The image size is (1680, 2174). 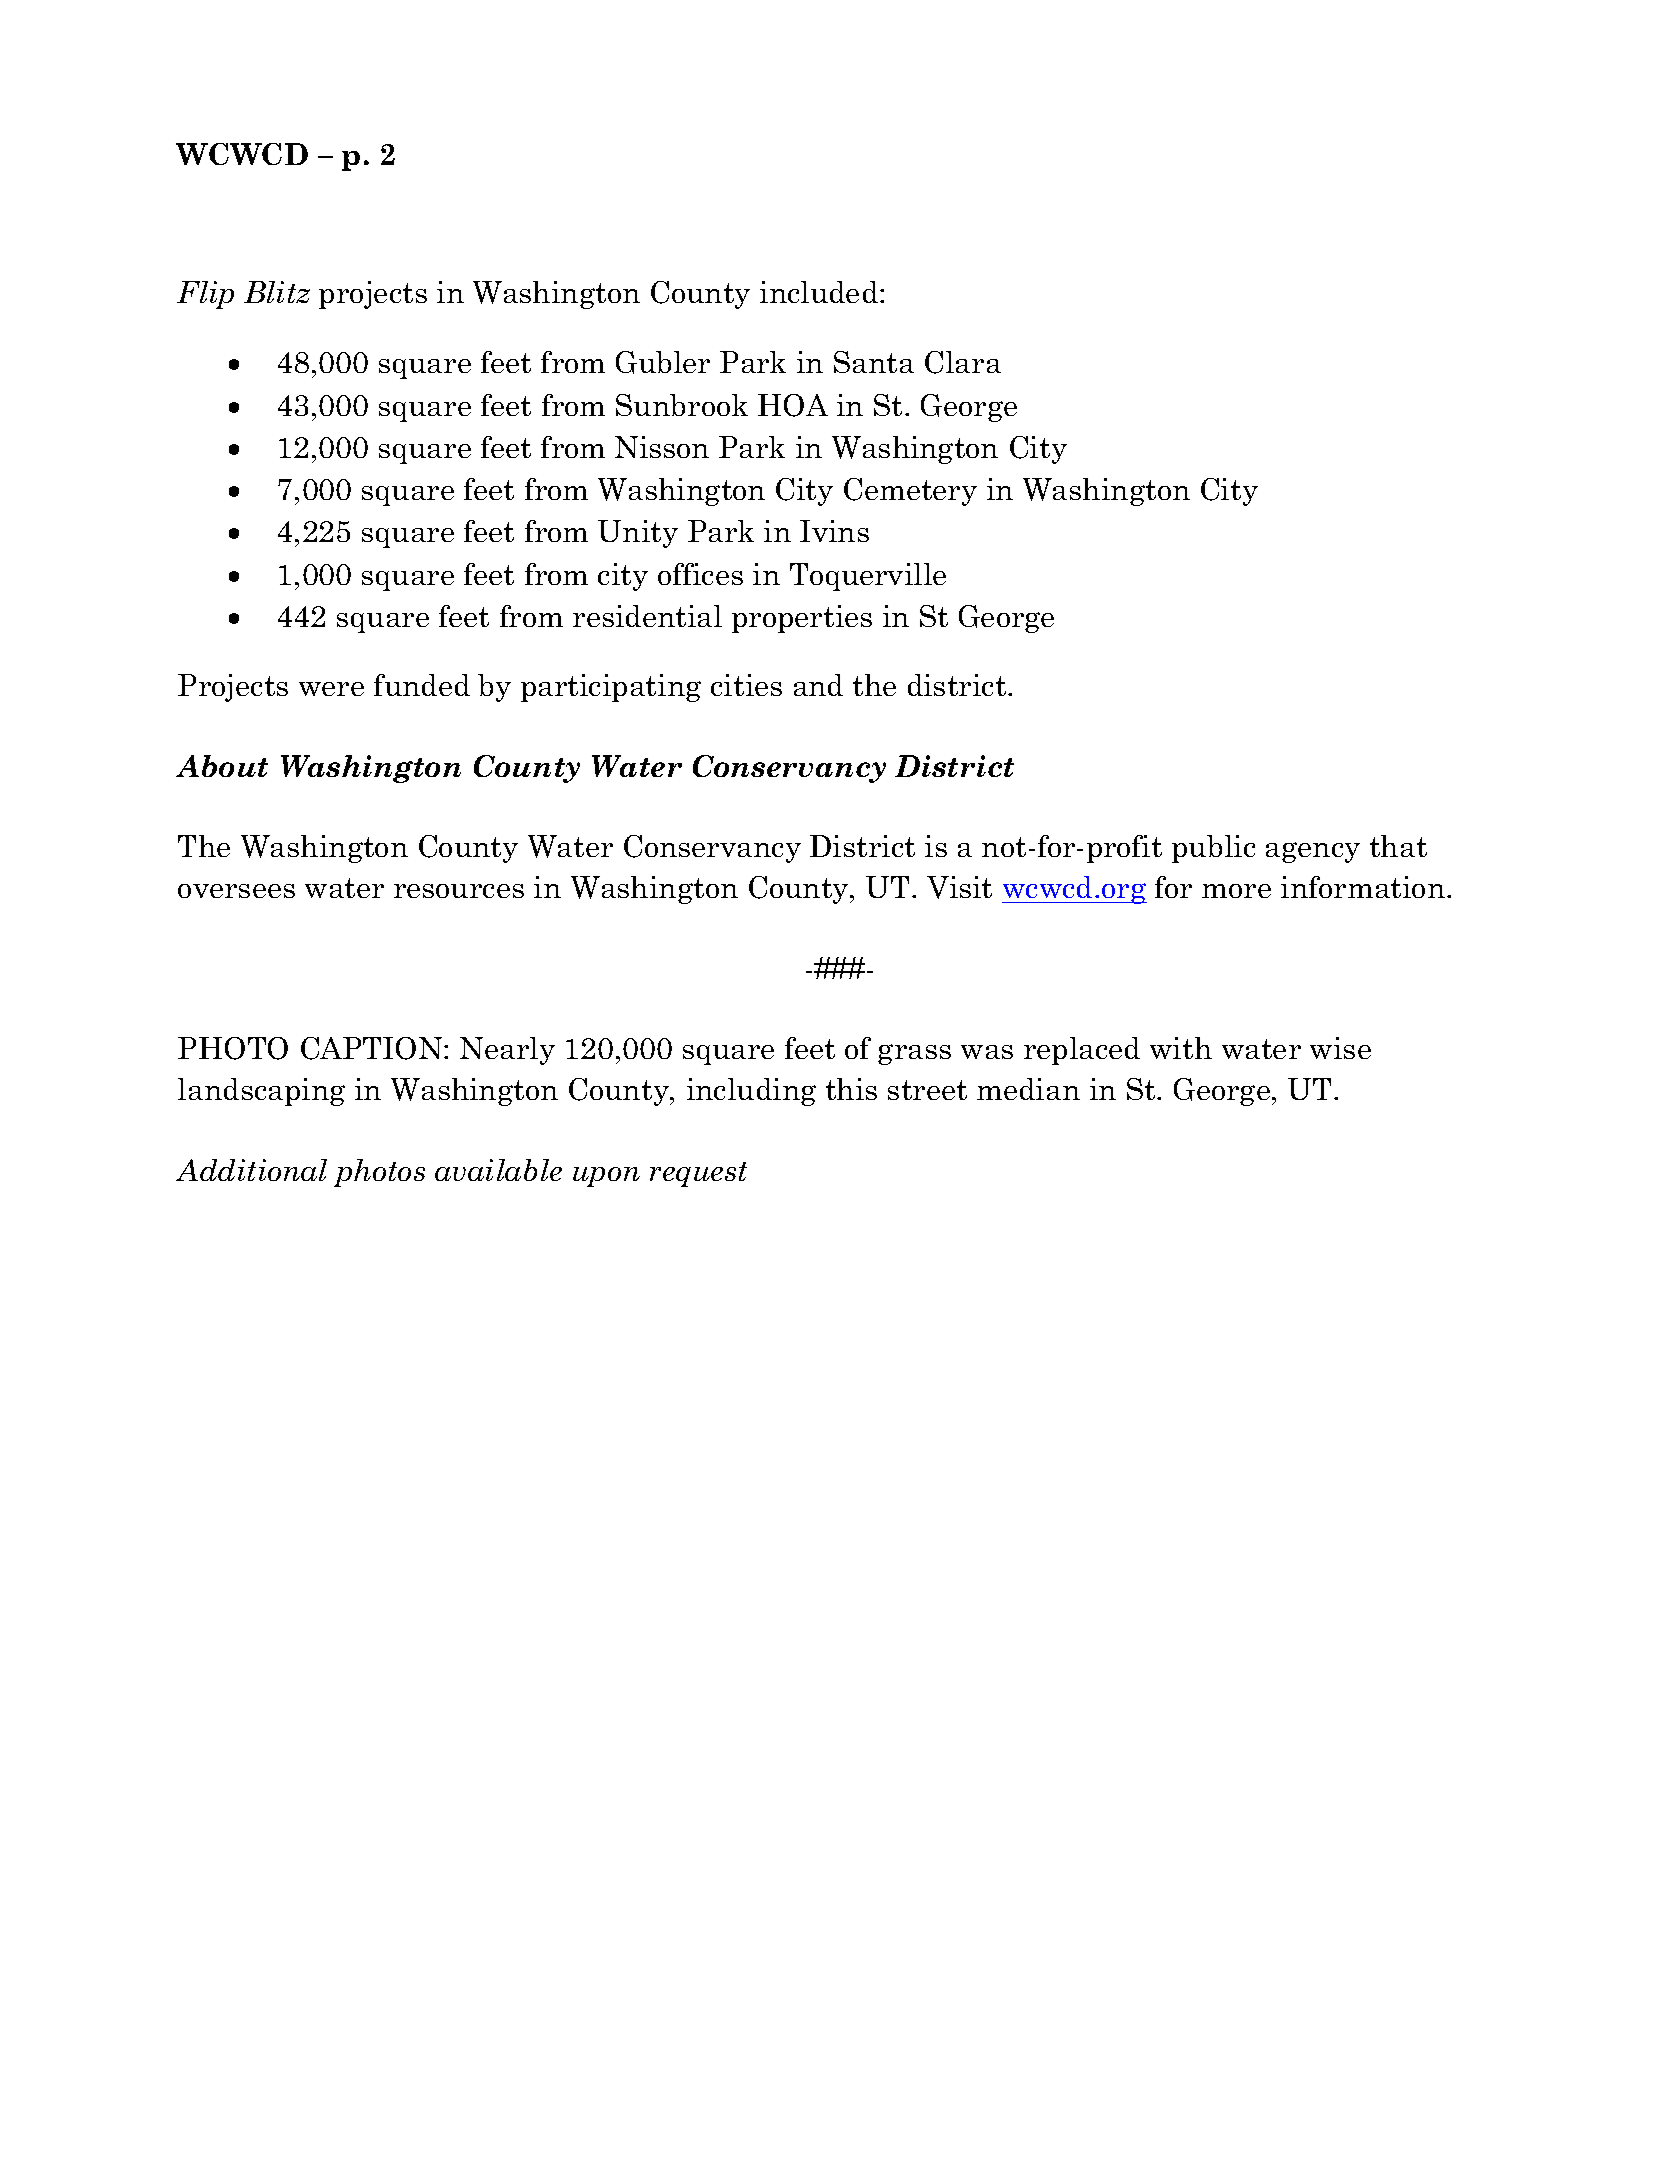 I want to click on cities, so click(x=746, y=685).
